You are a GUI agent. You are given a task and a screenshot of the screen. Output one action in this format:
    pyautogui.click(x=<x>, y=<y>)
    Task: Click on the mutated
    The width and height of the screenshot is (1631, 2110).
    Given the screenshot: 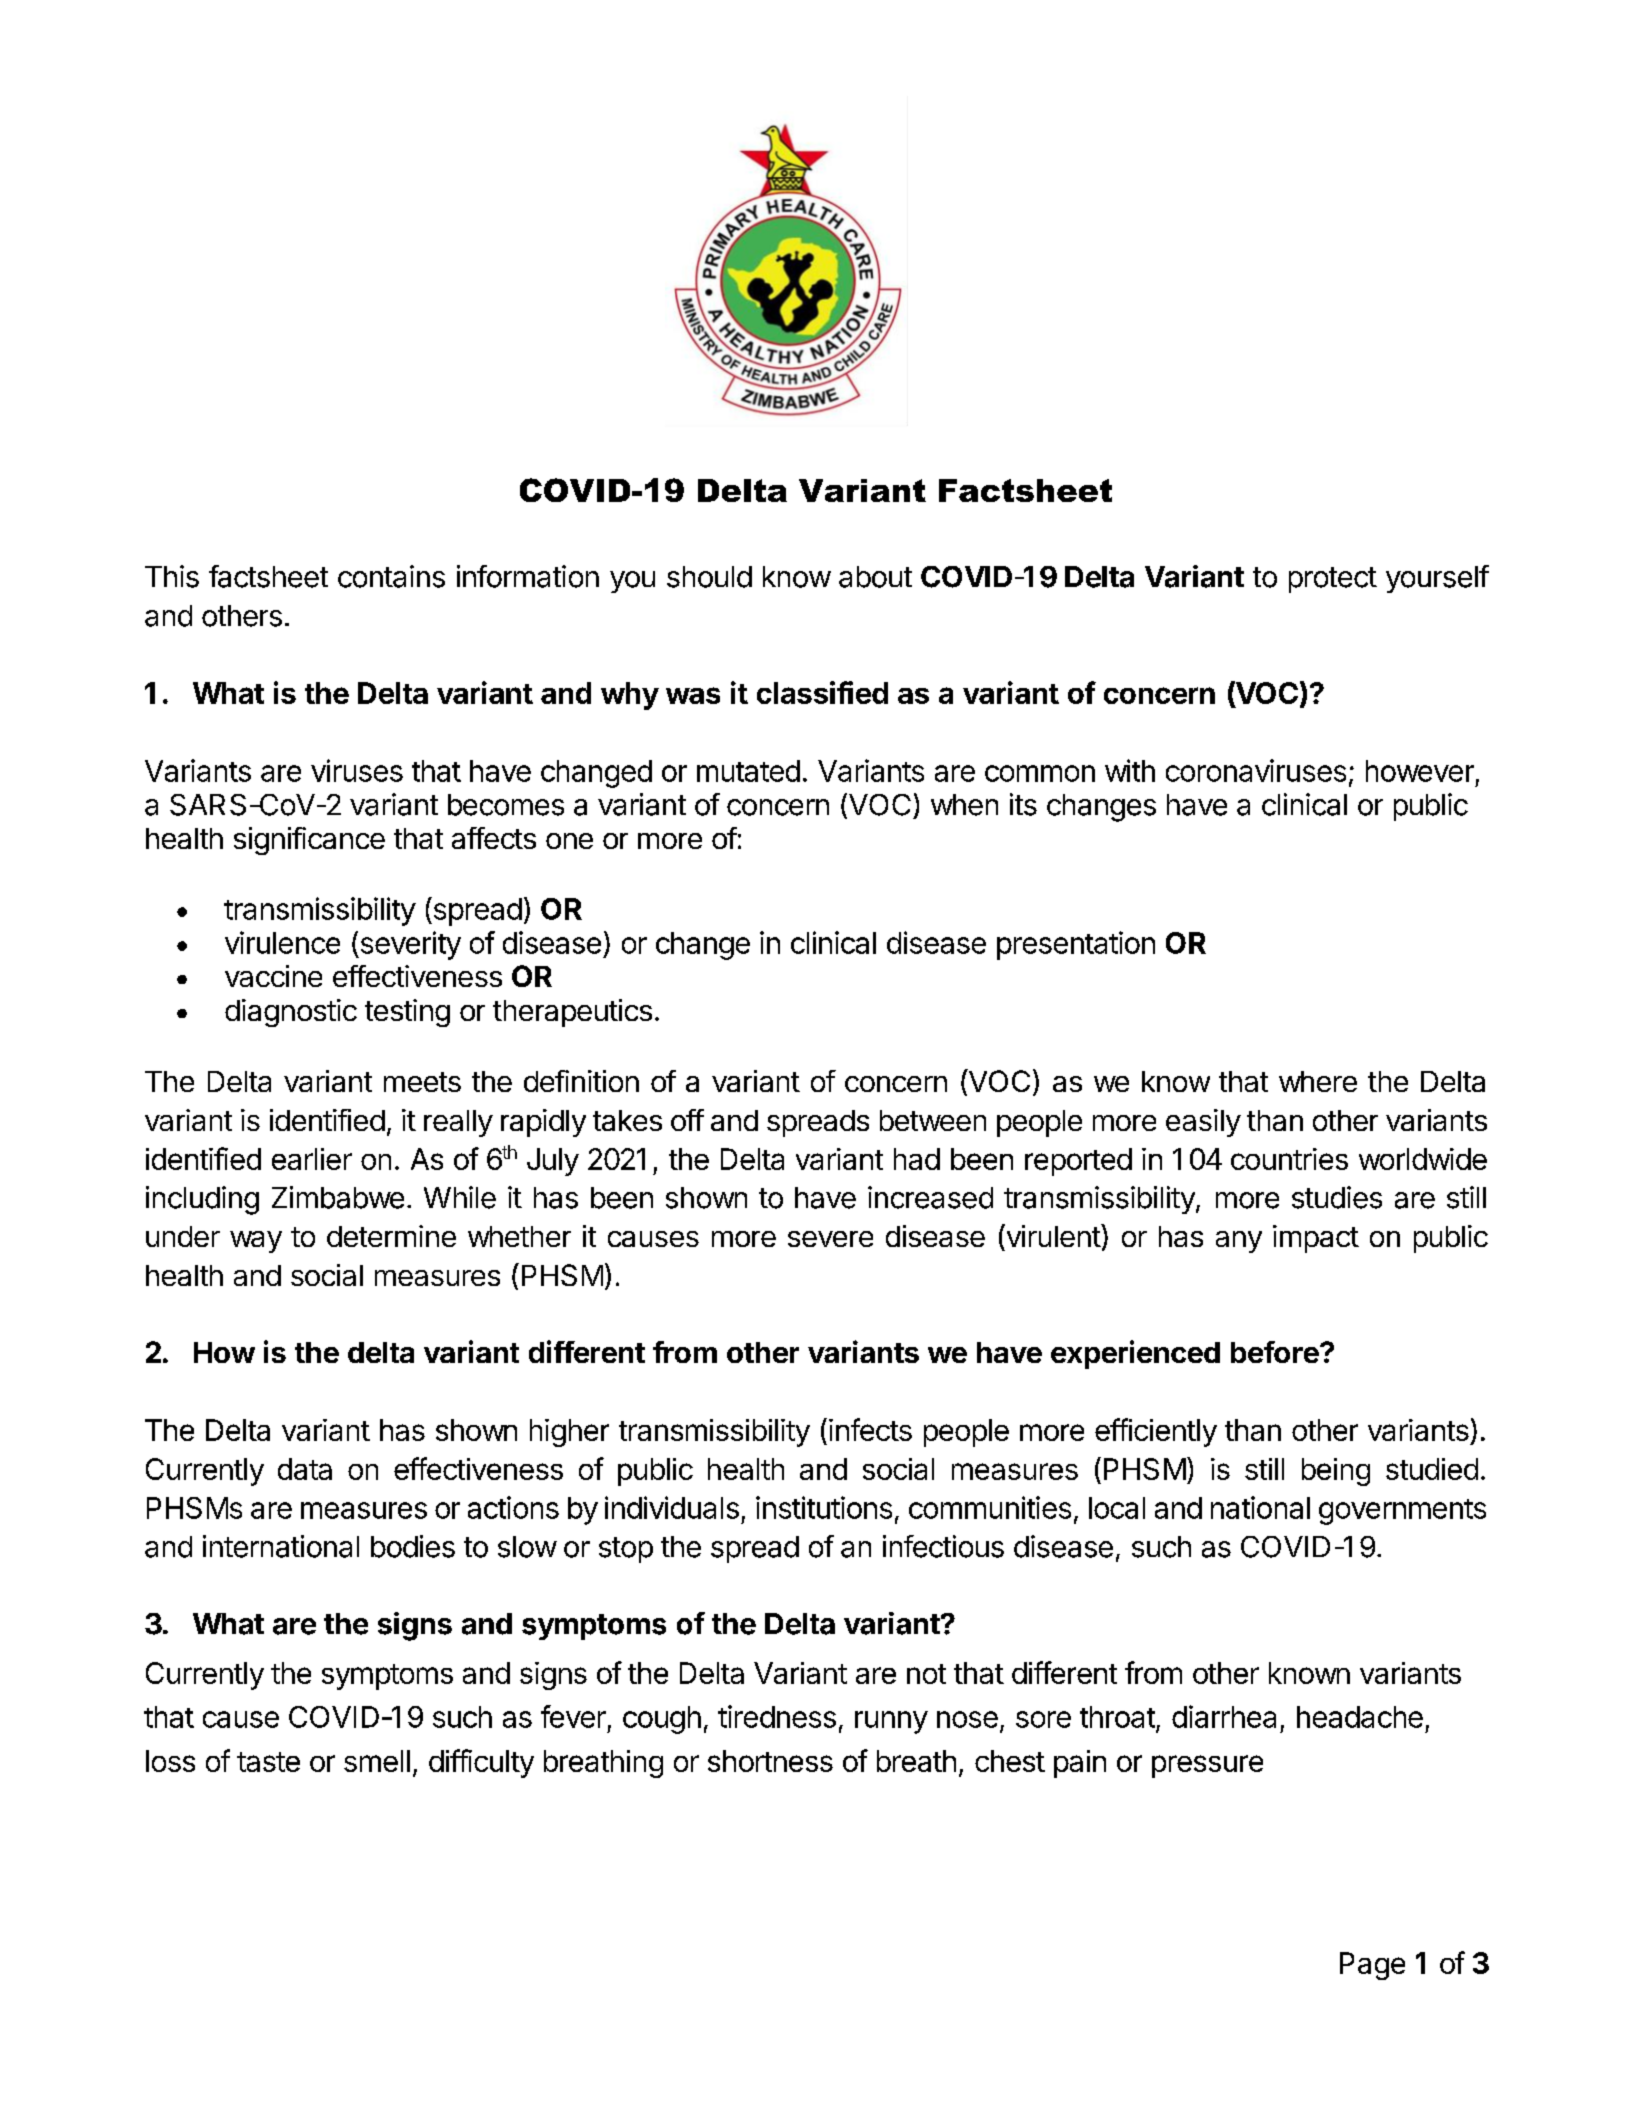 What is the action you would take?
    pyautogui.click(x=748, y=771)
